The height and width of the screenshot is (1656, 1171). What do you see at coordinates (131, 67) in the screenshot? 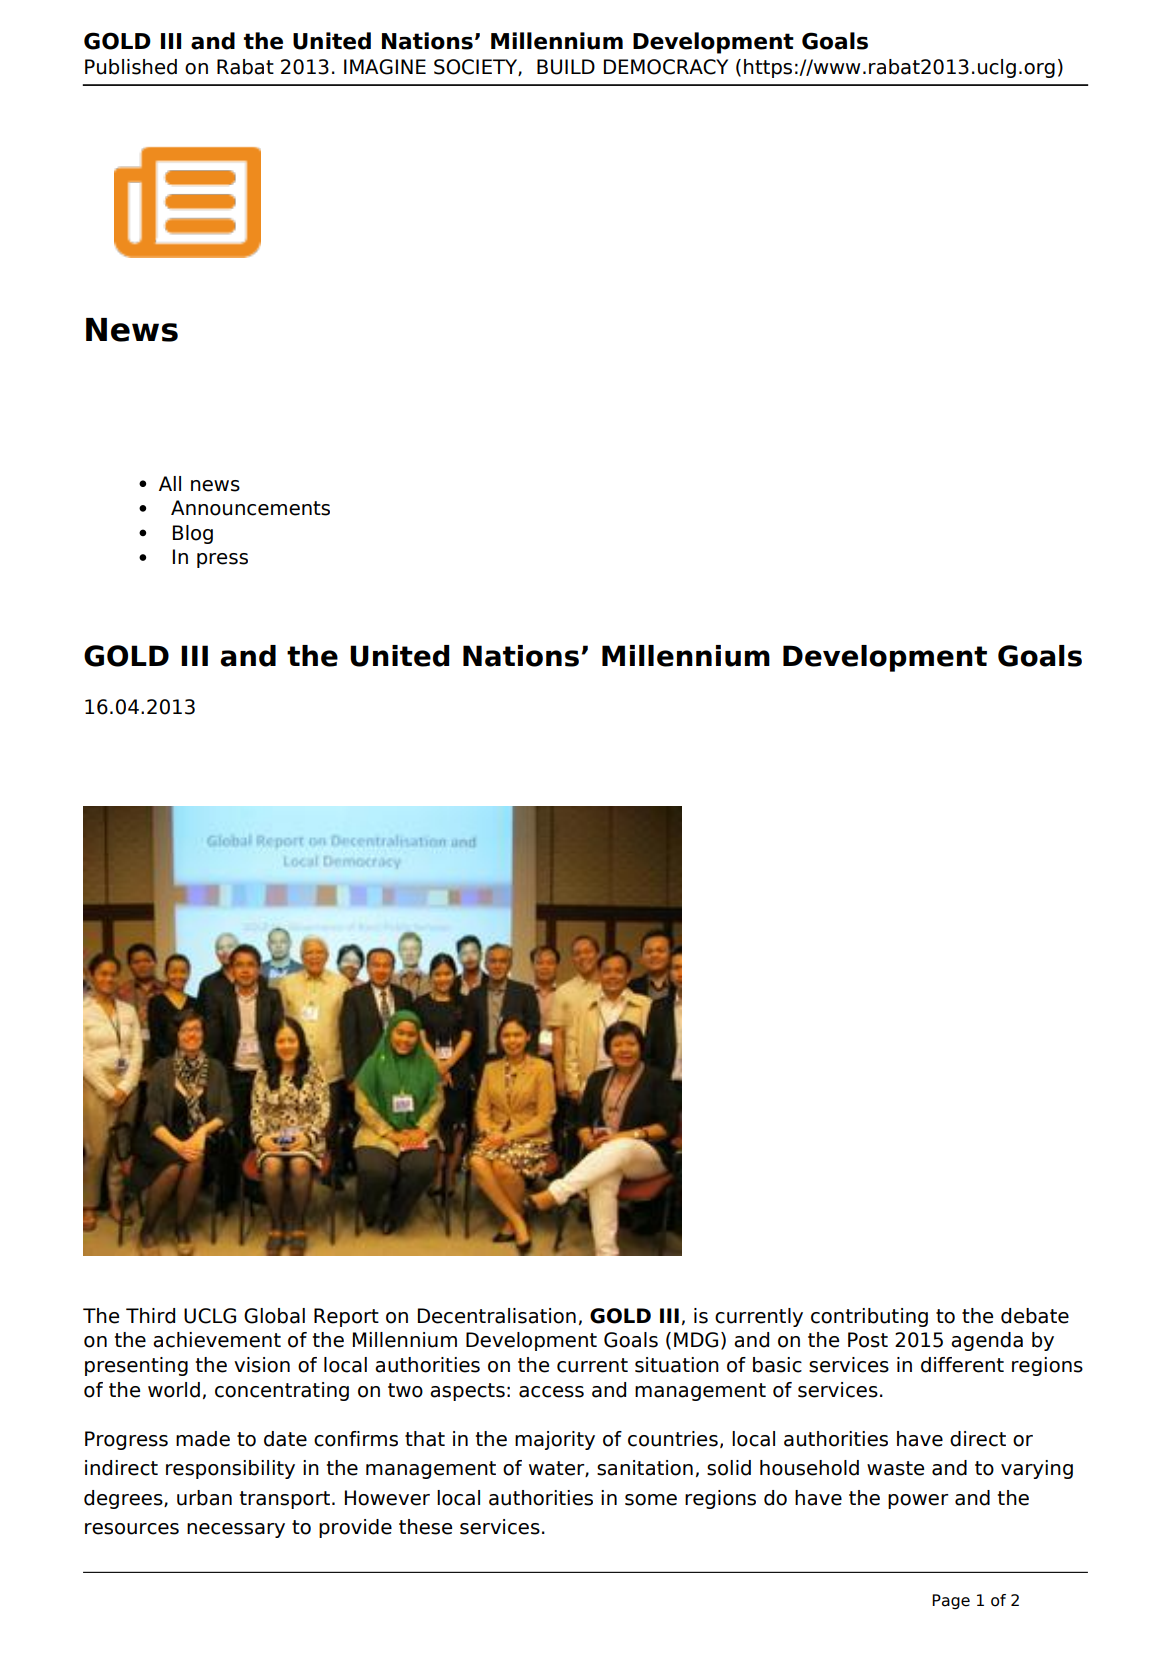
I see `Published` at bounding box center [131, 67].
